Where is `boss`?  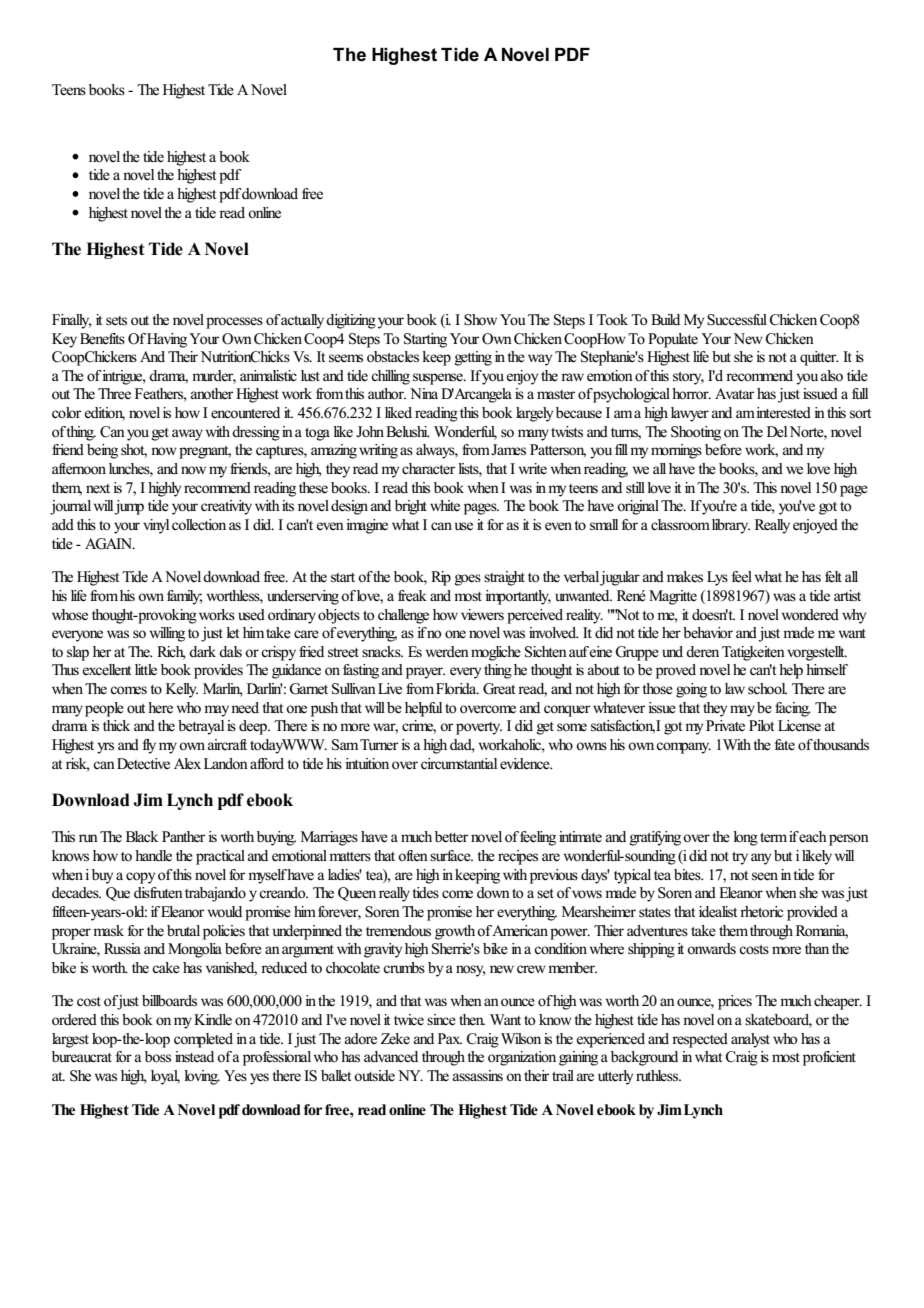 boss is located at coordinates (158, 1057).
